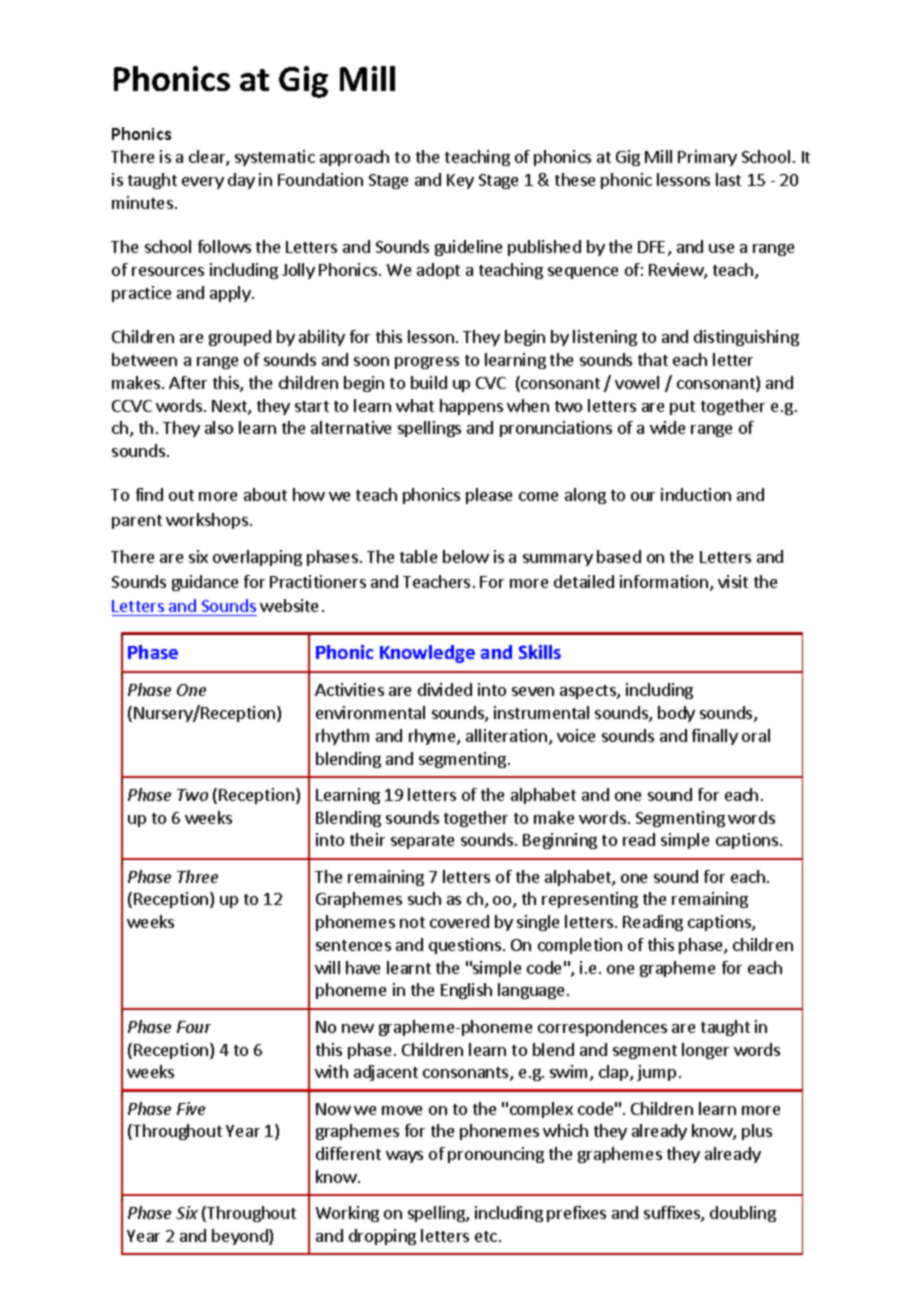 The height and width of the image is (1308, 924). Describe the element at coordinates (207, 521) in the image. I see `workshops` at that location.
